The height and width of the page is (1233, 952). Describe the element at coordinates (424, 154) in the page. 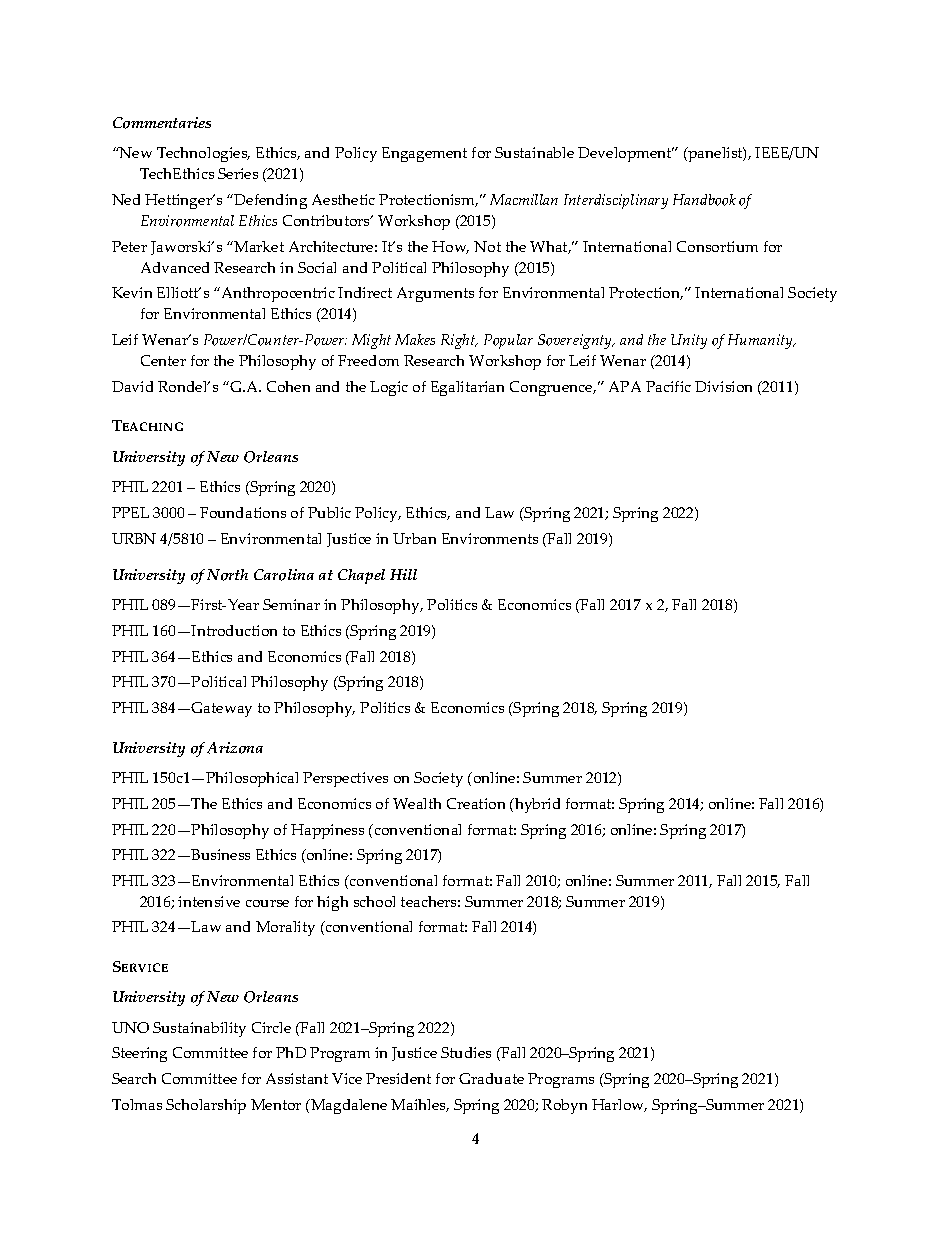

I see `Engagement` at that location.
